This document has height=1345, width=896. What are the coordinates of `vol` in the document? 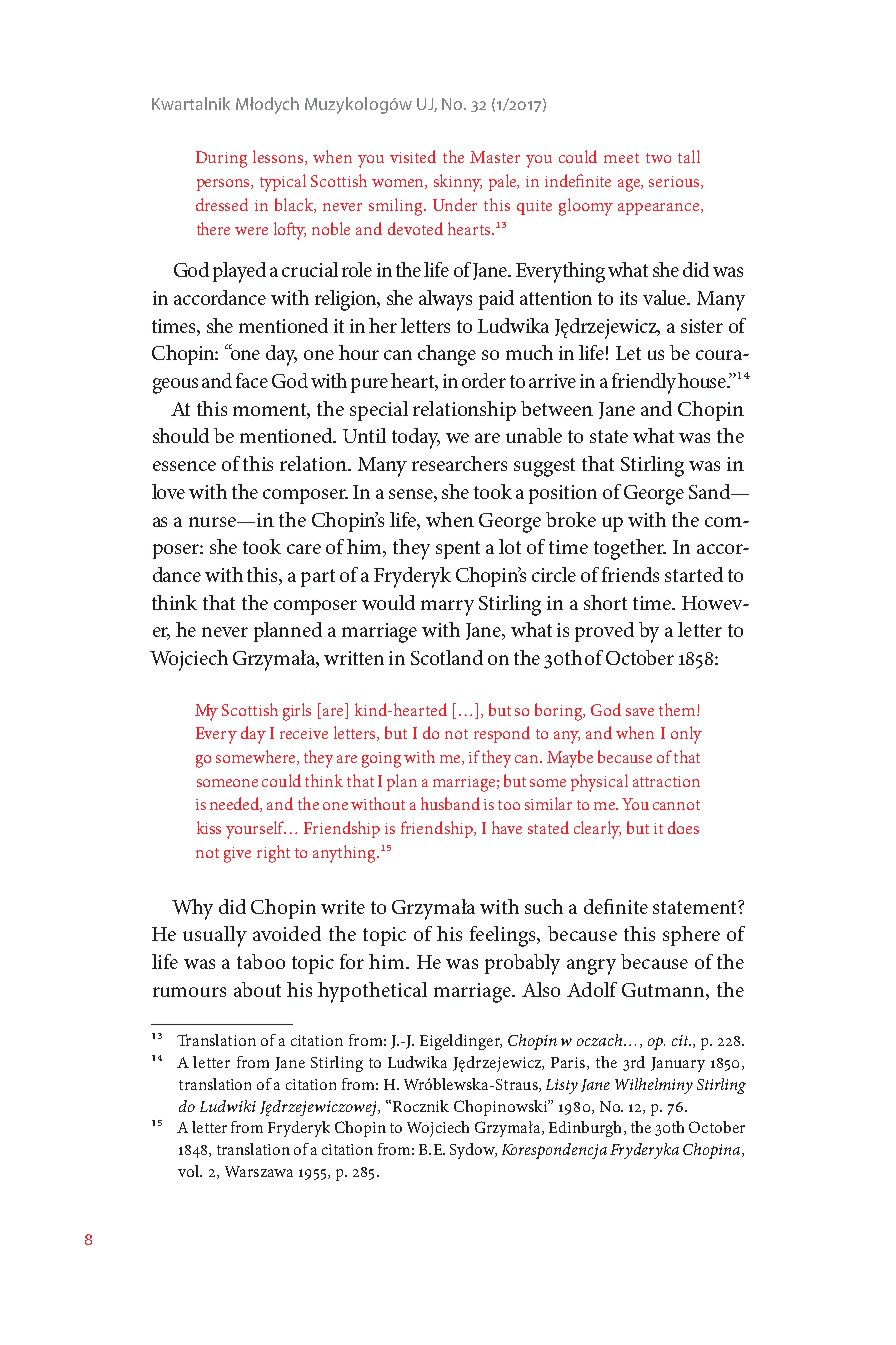 It's located at (190, 1171).
